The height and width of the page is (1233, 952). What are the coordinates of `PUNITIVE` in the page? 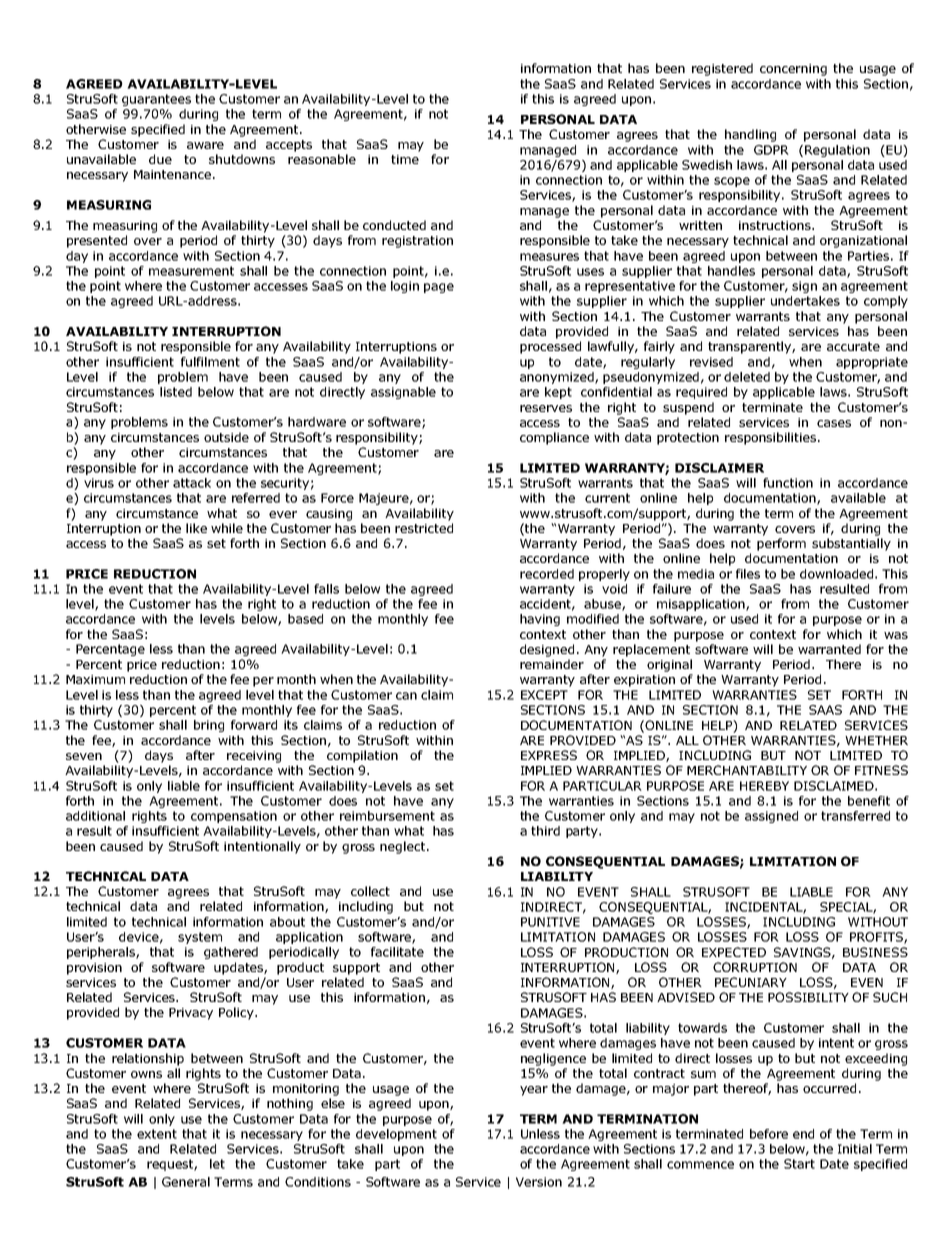 It's located at (550, 922).
